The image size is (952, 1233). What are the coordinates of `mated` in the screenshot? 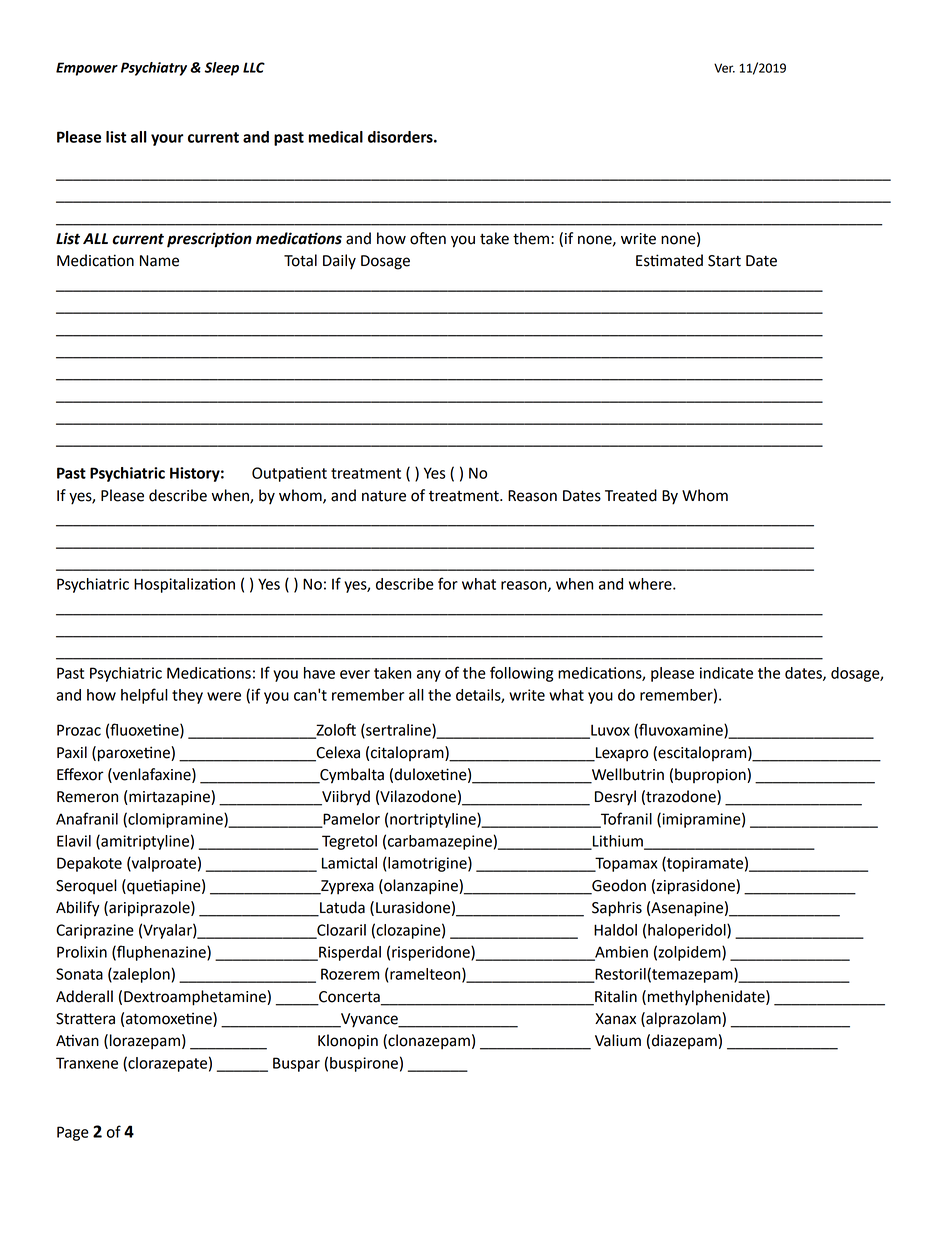 It's located at (680, 260).
